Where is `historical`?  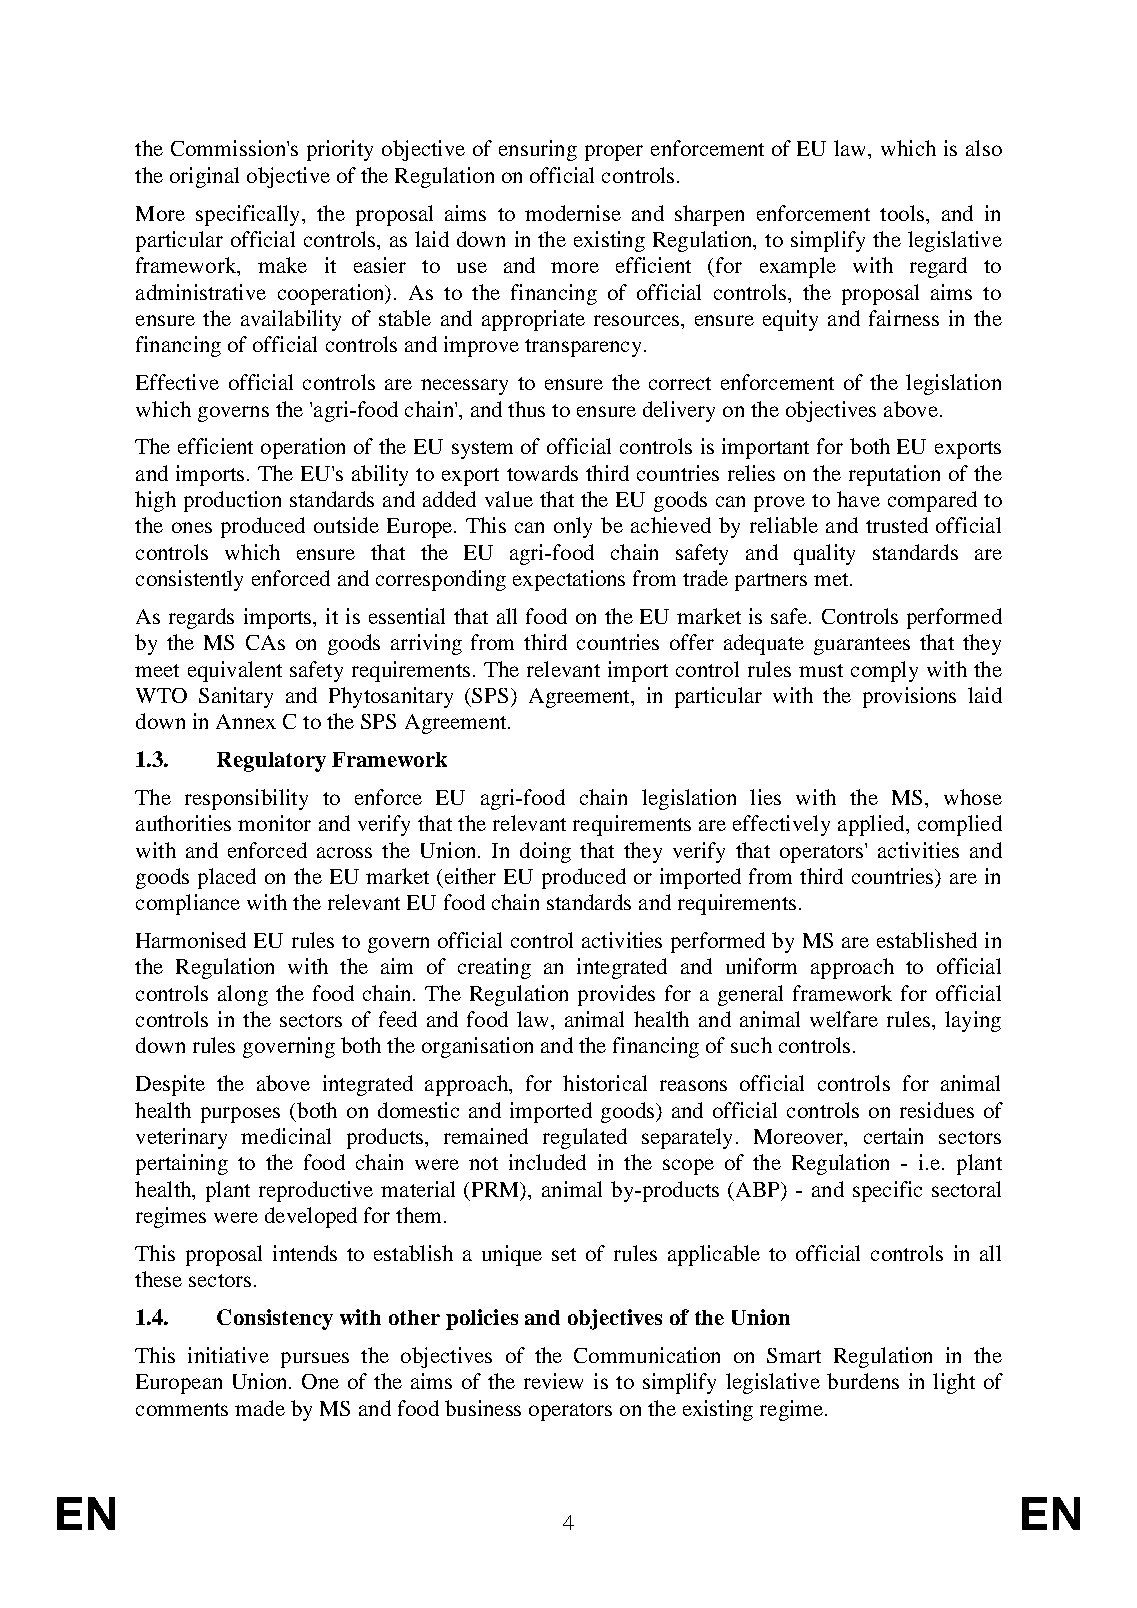
historical is located at coordinates (605, 1083).
